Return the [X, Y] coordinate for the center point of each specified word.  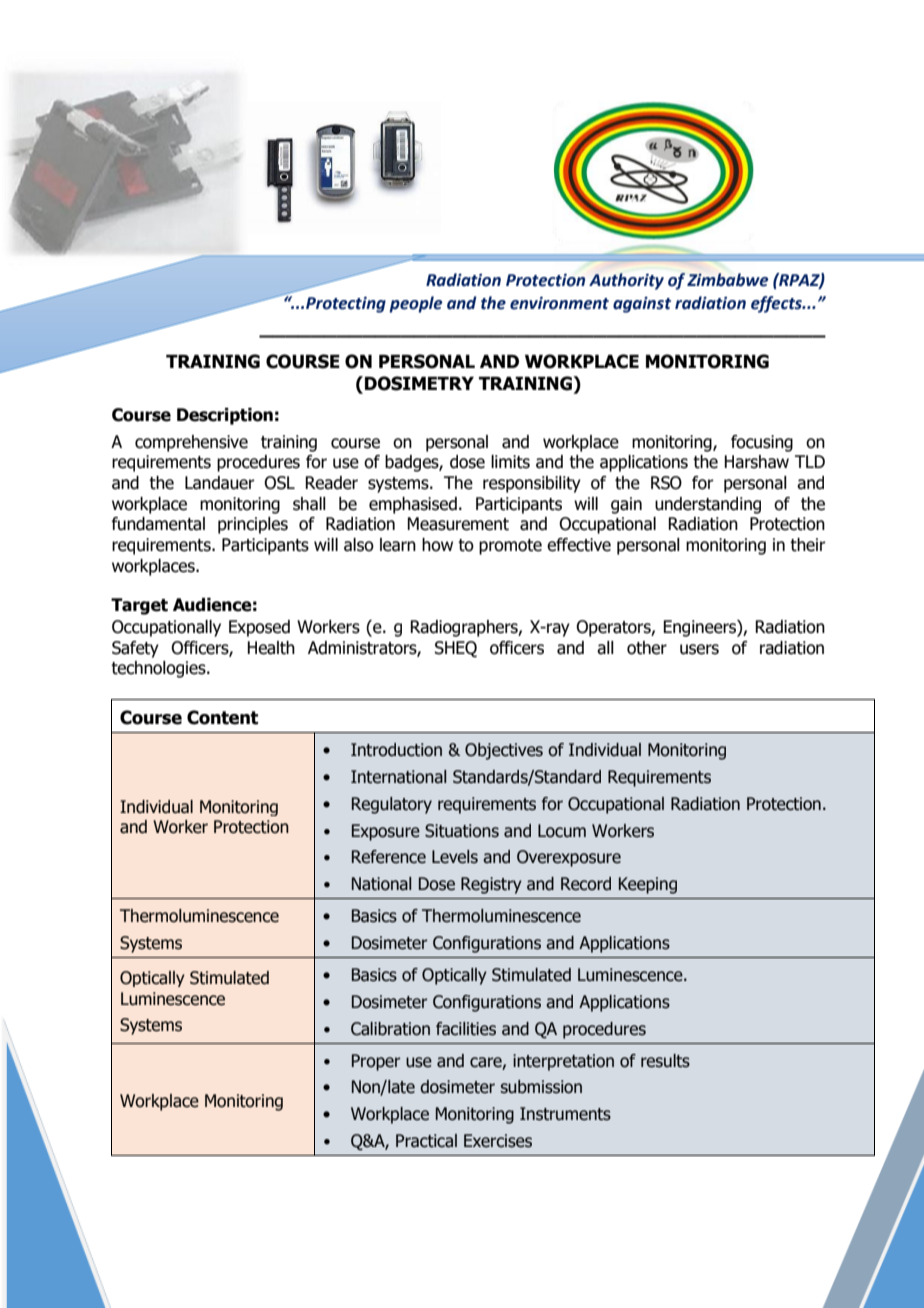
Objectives [504, 751]
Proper [376, 1062]
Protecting [346, 304]
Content [222, 717]
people [415, 304]
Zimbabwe [727, 280]
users [699, 649]
